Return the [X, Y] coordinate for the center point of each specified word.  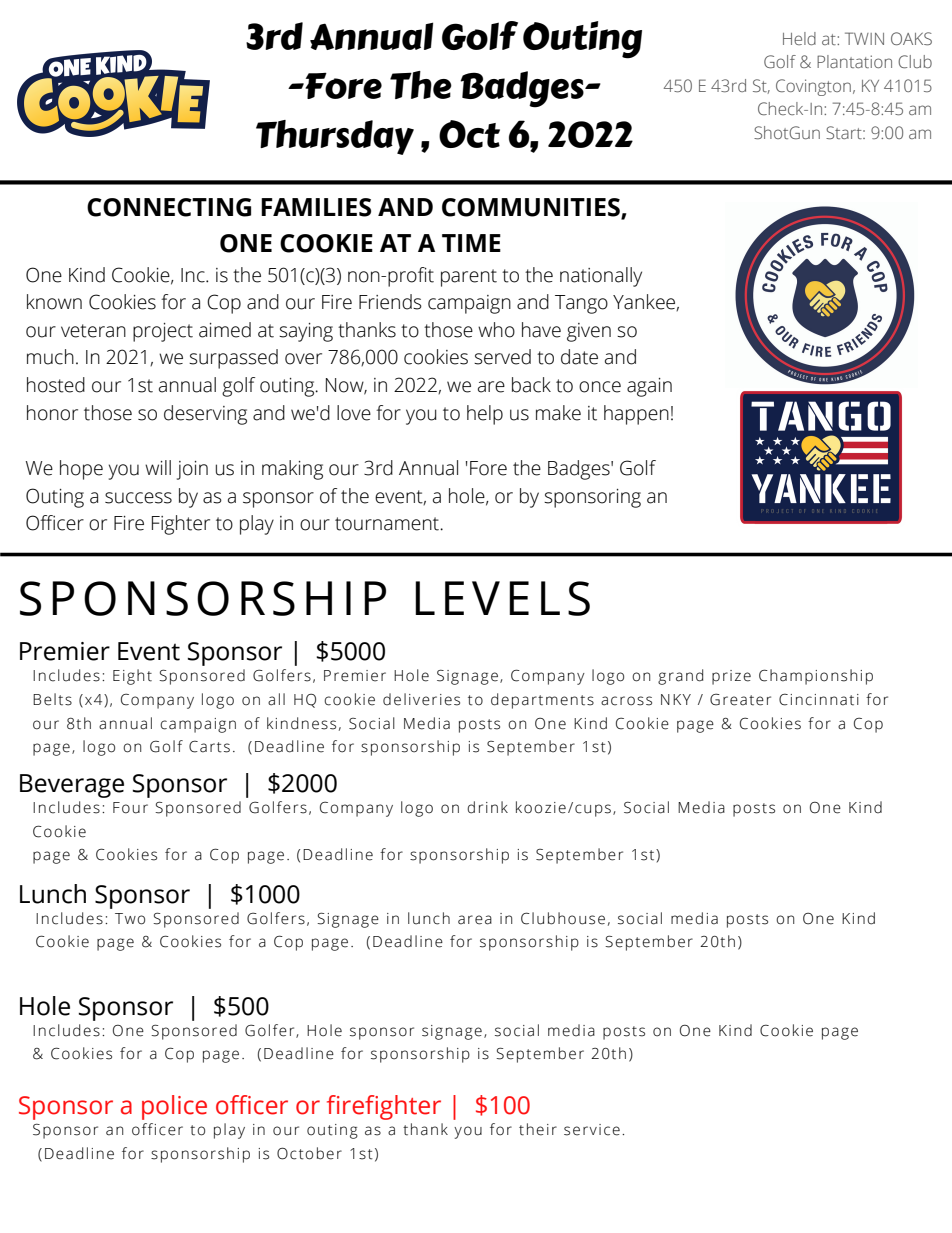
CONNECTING [169, 207]
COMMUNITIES [532, 208]
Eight [132, 677]
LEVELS [502, 598]
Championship [816, 677]
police [174, 1107]
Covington [813, 87]
